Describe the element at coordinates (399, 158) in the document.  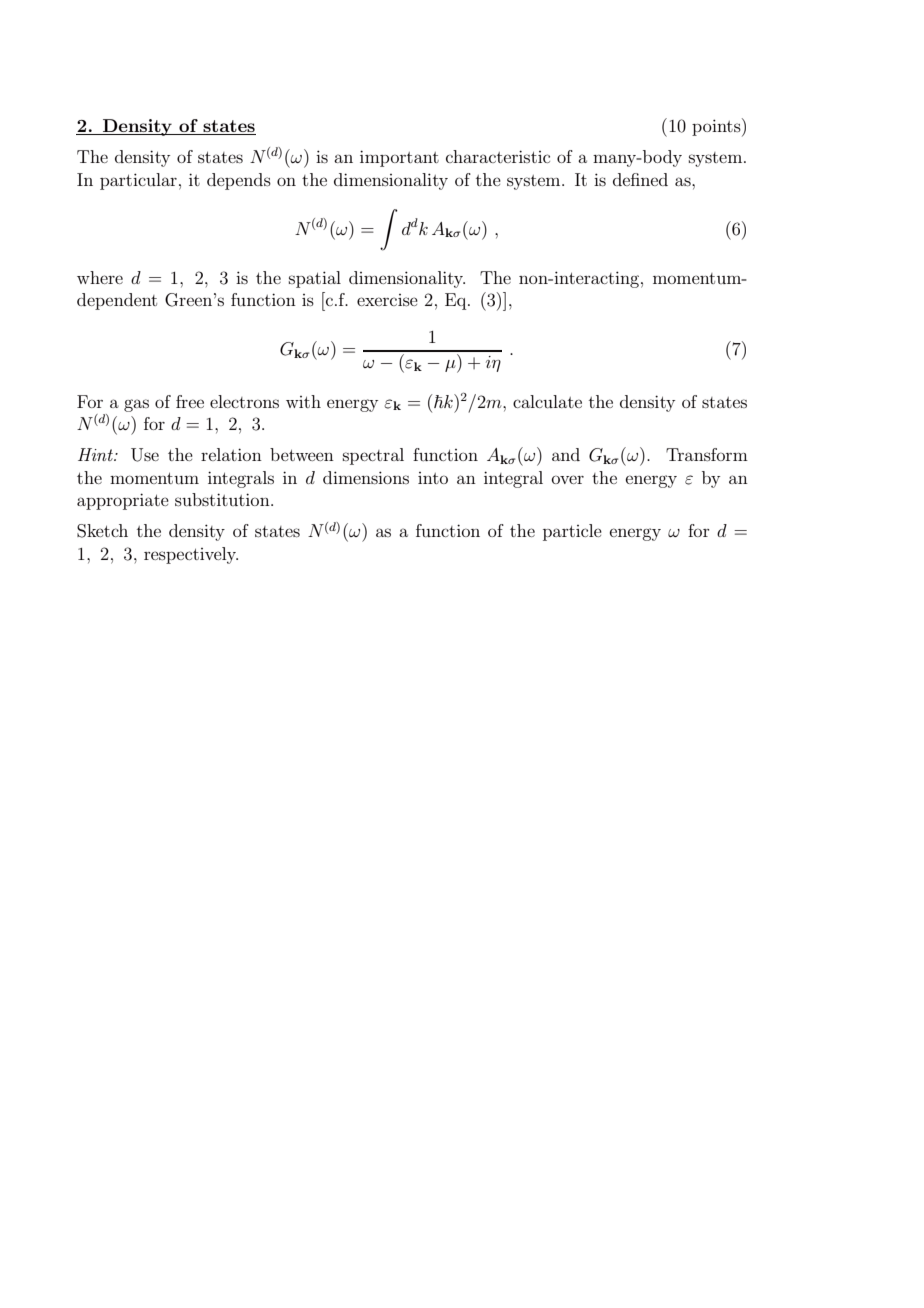
I see `important` at that location.
